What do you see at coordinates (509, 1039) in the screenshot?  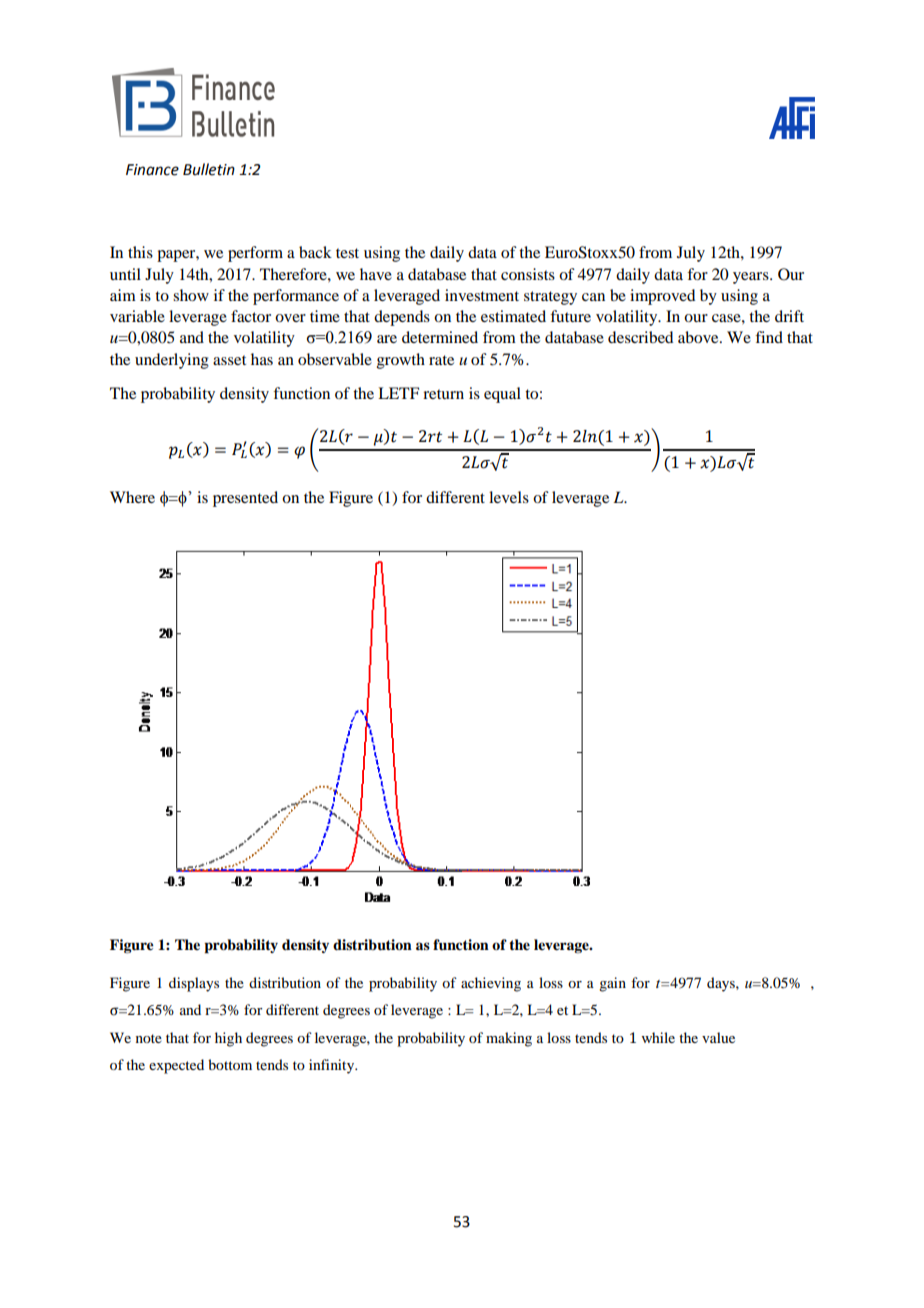 I see `making` at bounding box center [509, 1039].
